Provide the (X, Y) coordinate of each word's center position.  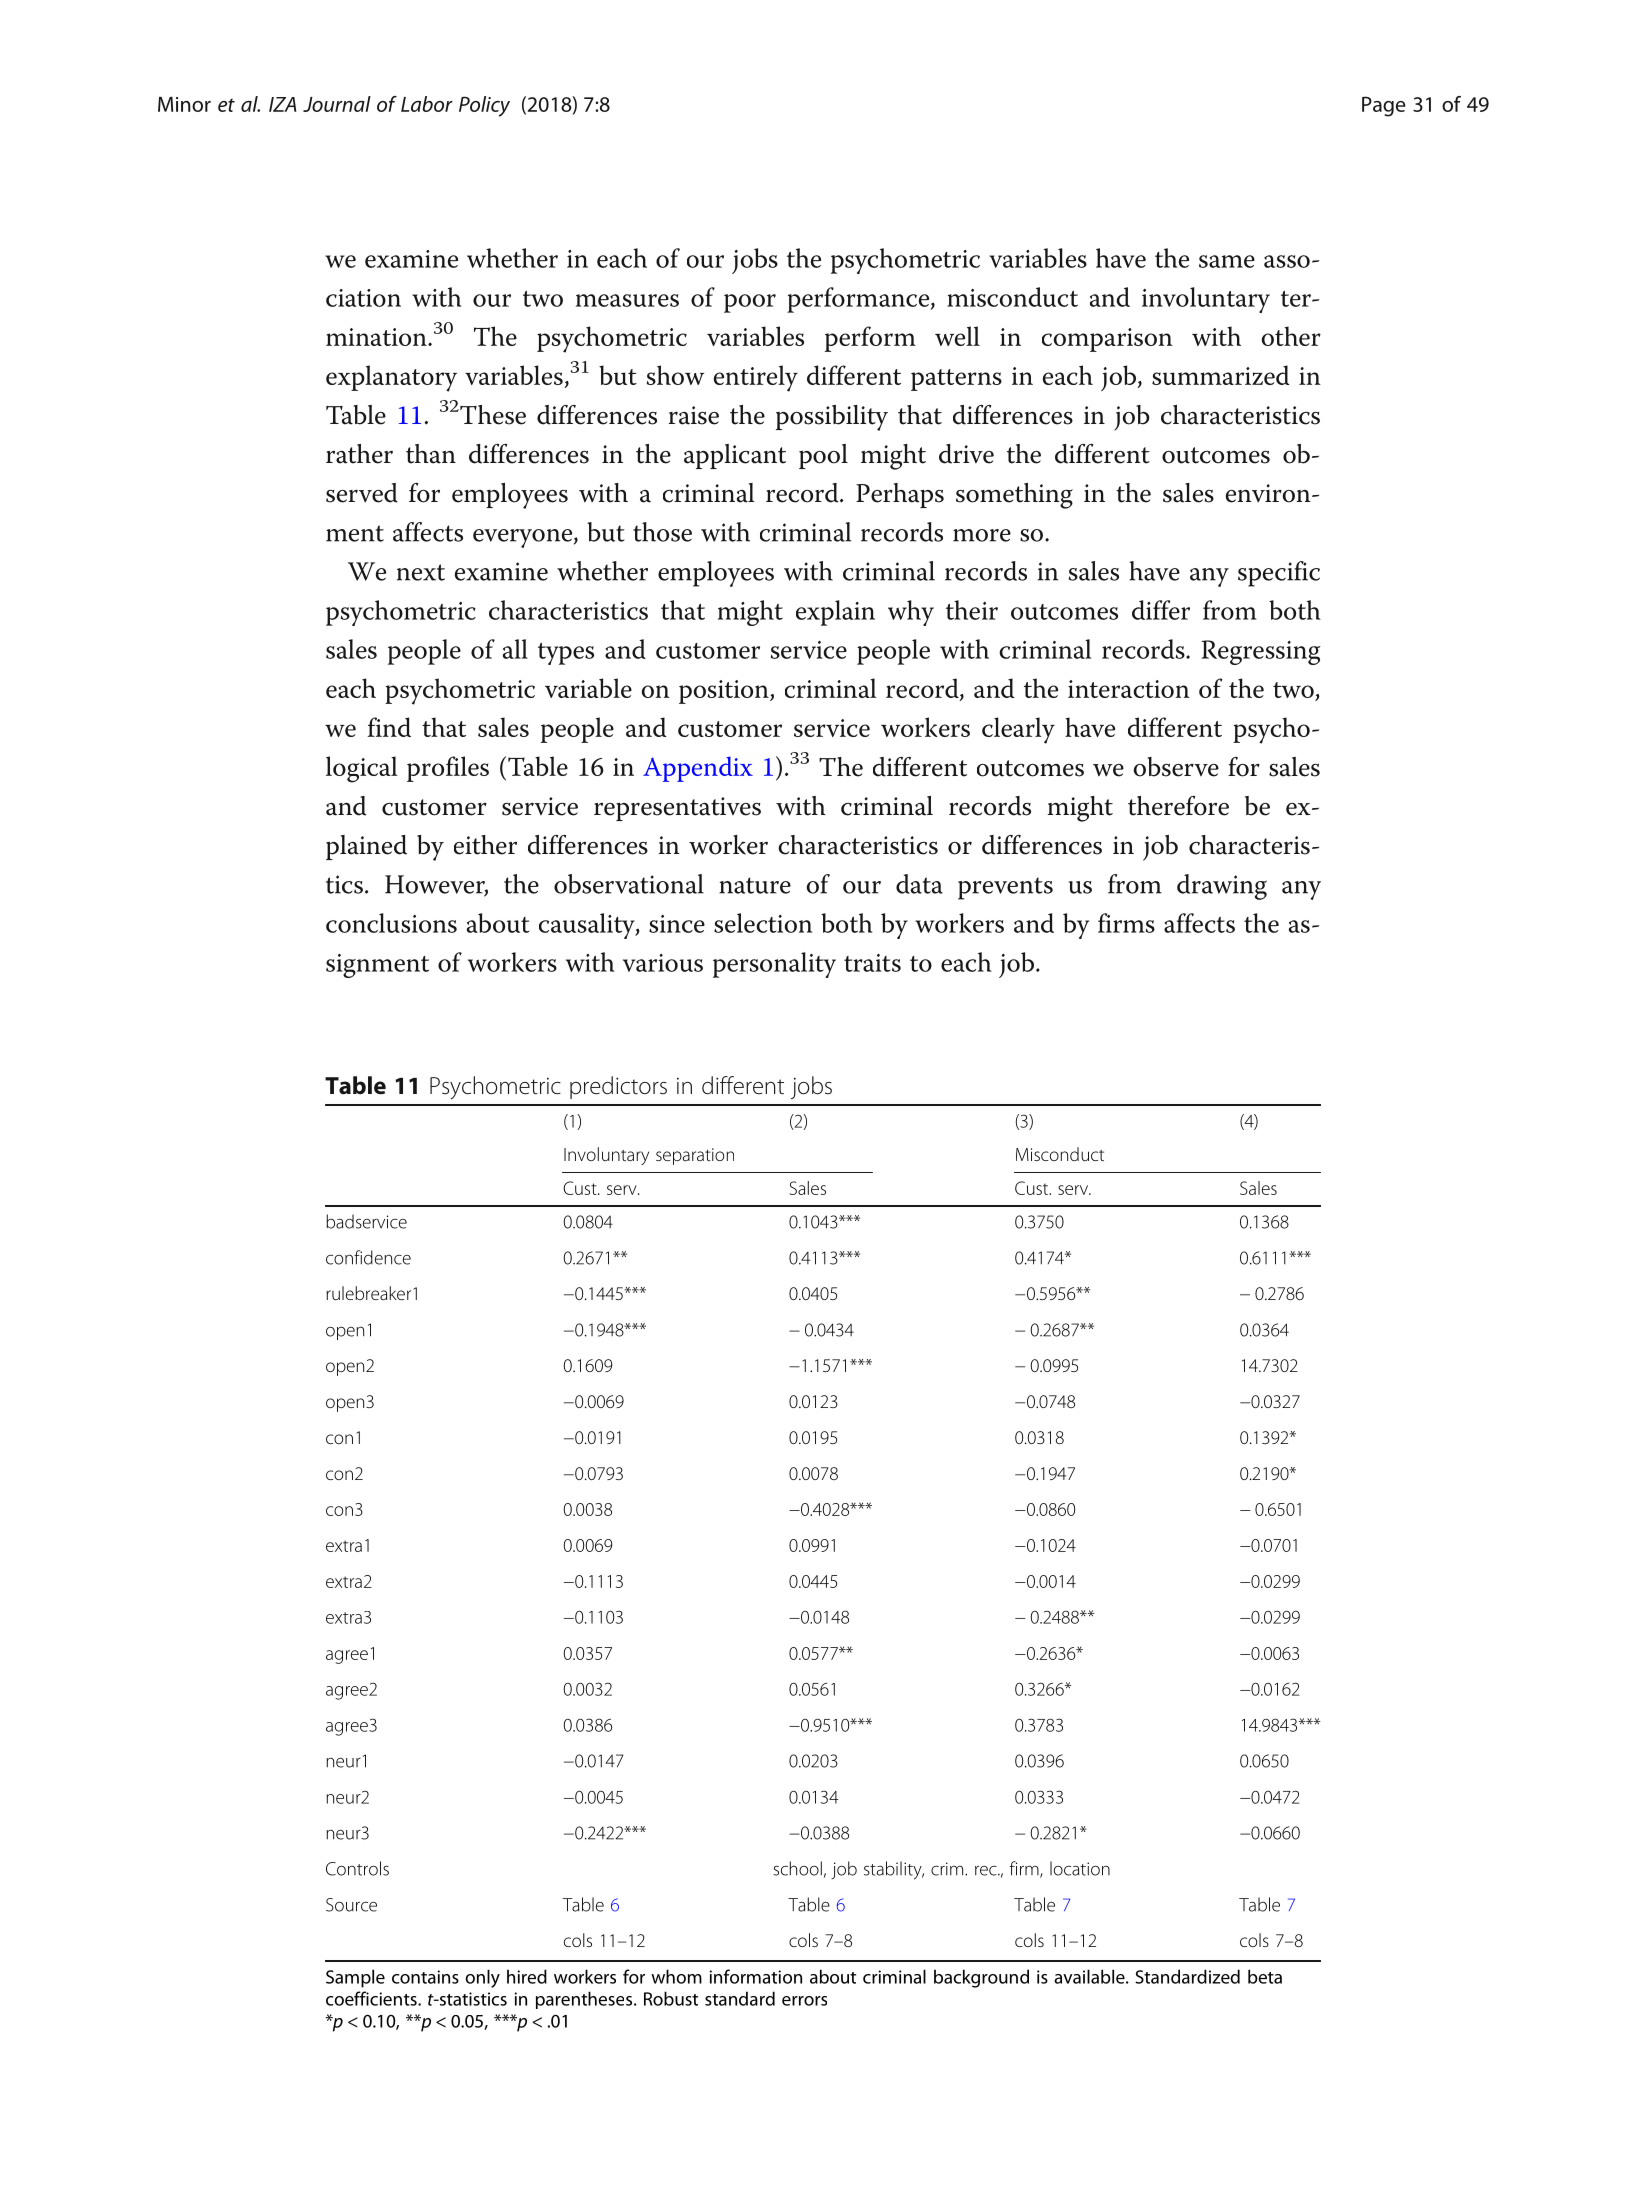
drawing (1222, 887)
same (1227, 261)
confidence (368, 1257)
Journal (337, 104)
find (389, 727)
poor (750, 303)
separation (695, 1156)
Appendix (698, 769)
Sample (355, 1978)
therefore (1178, 806)
